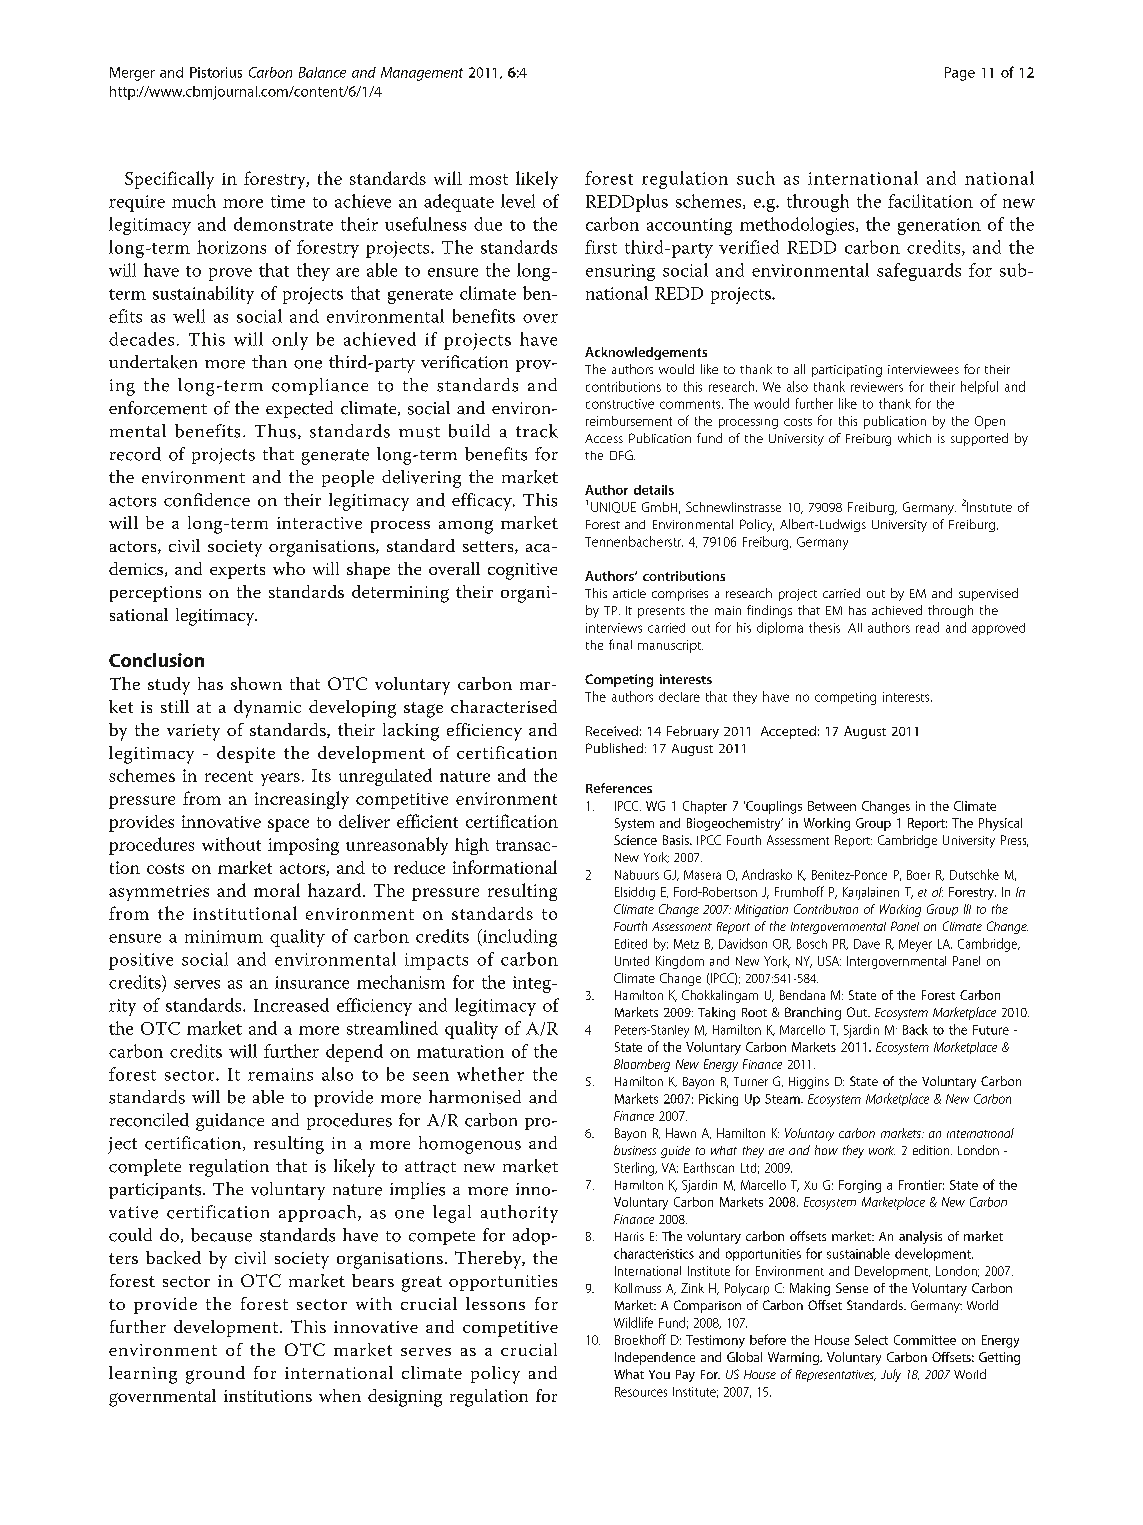 This document has width=1143, height=1525. Describe the element at coordinates (960, 74) in the document. I see `Page` at that location.
